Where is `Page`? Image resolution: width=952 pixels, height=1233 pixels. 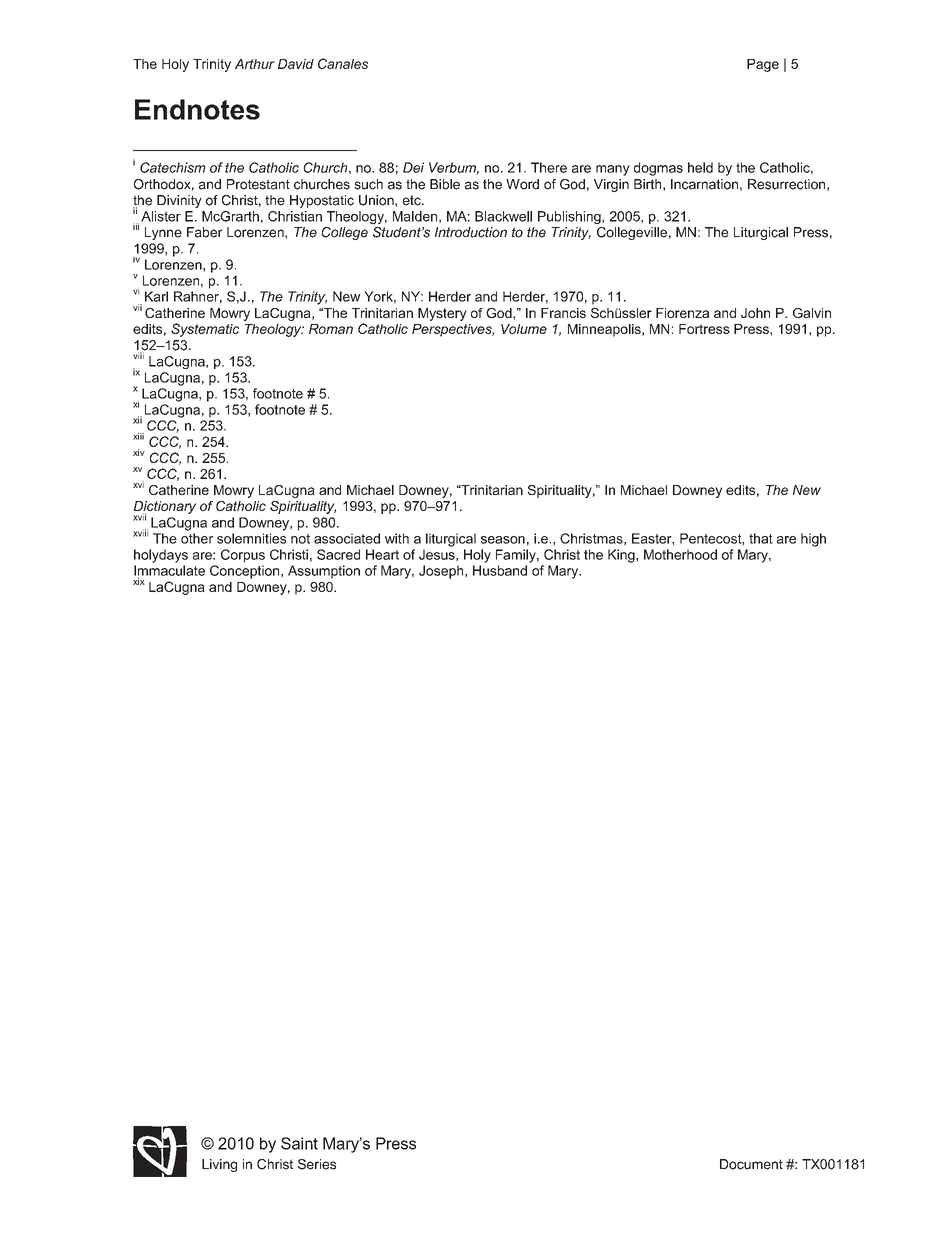 Page is located at coordinates (763, 65).
